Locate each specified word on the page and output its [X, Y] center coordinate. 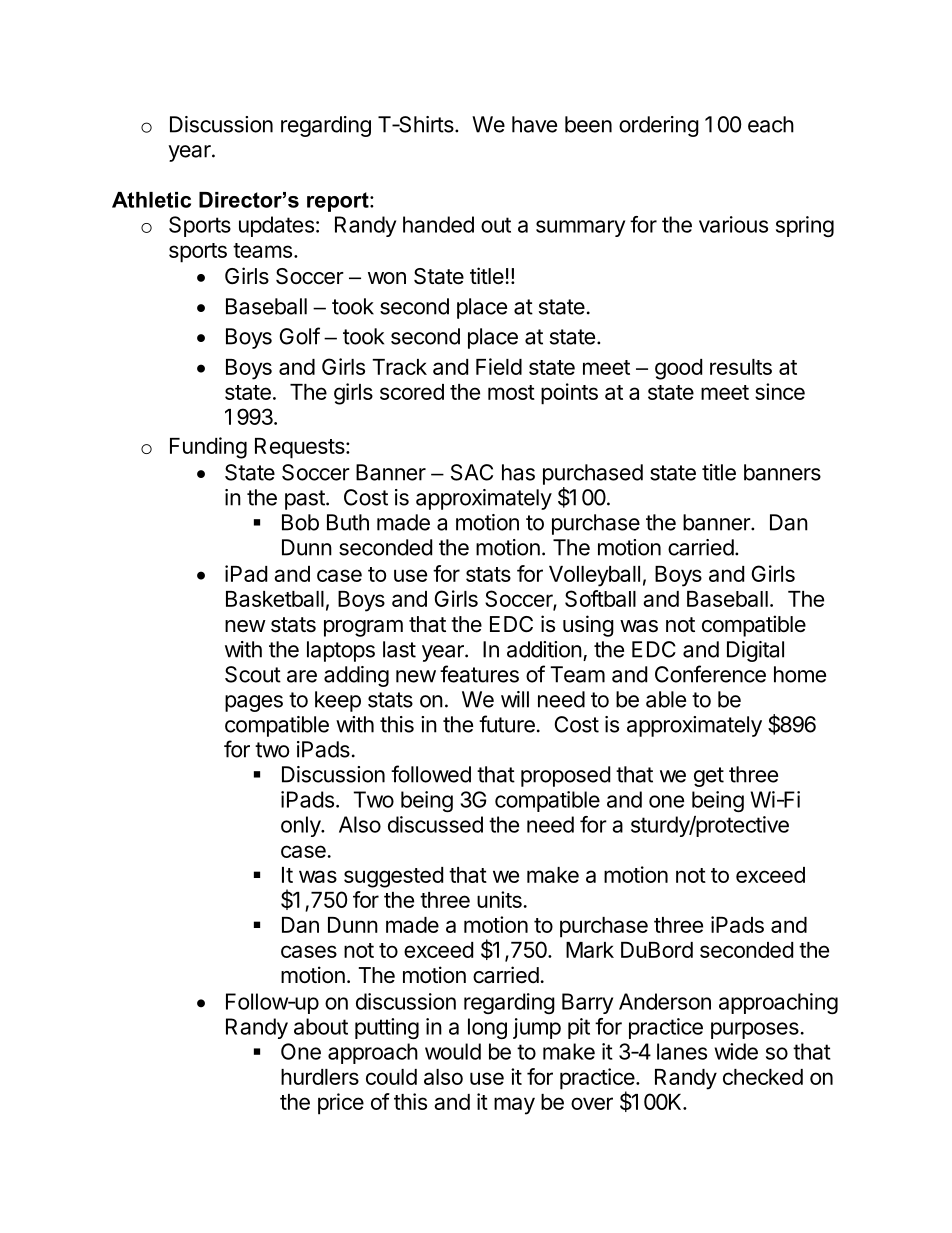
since [780, 391]
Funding [208, 448]
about [321, 1026]
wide [736, 1051]
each [771, 124]
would [453, 1051]
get [709, 777]
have [534, 124]
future [507, 724]
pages [254, 703]
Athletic [151, 200]
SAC [472, 472]
